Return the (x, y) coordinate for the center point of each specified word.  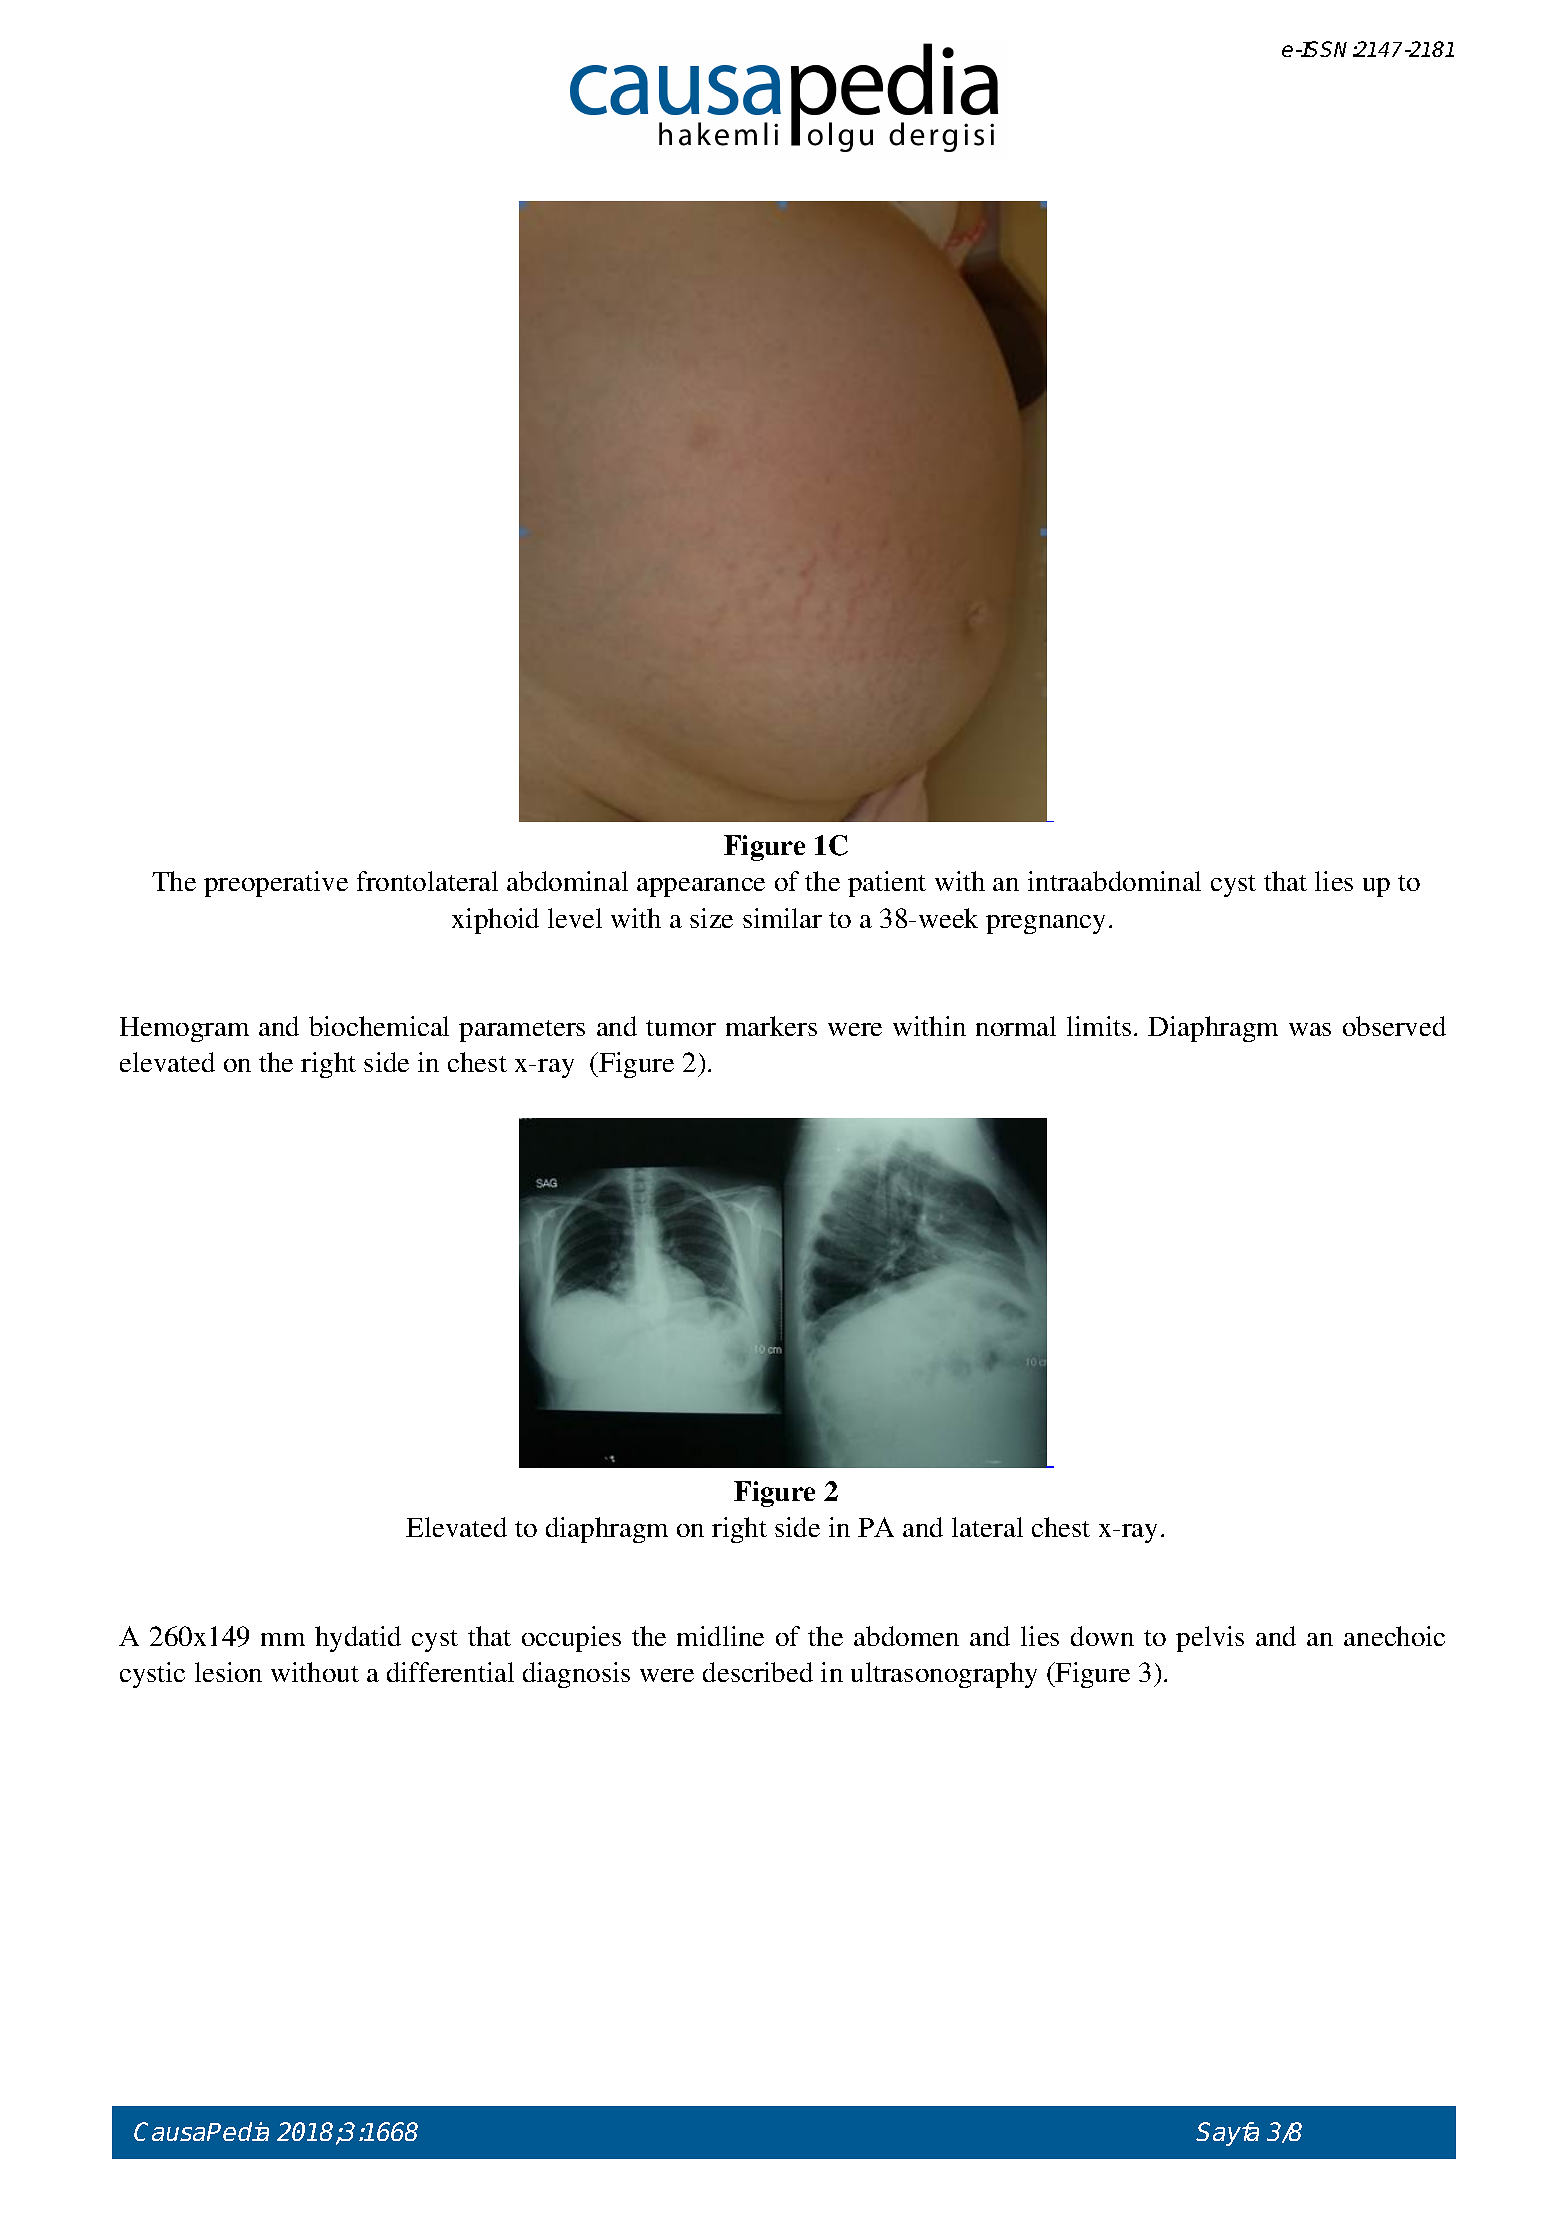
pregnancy (1045, 924)
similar (782, 918)
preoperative (276, 884)
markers (771, 1026)
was (1310, 1029)
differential (450, 1672)
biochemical (379, 1026)
